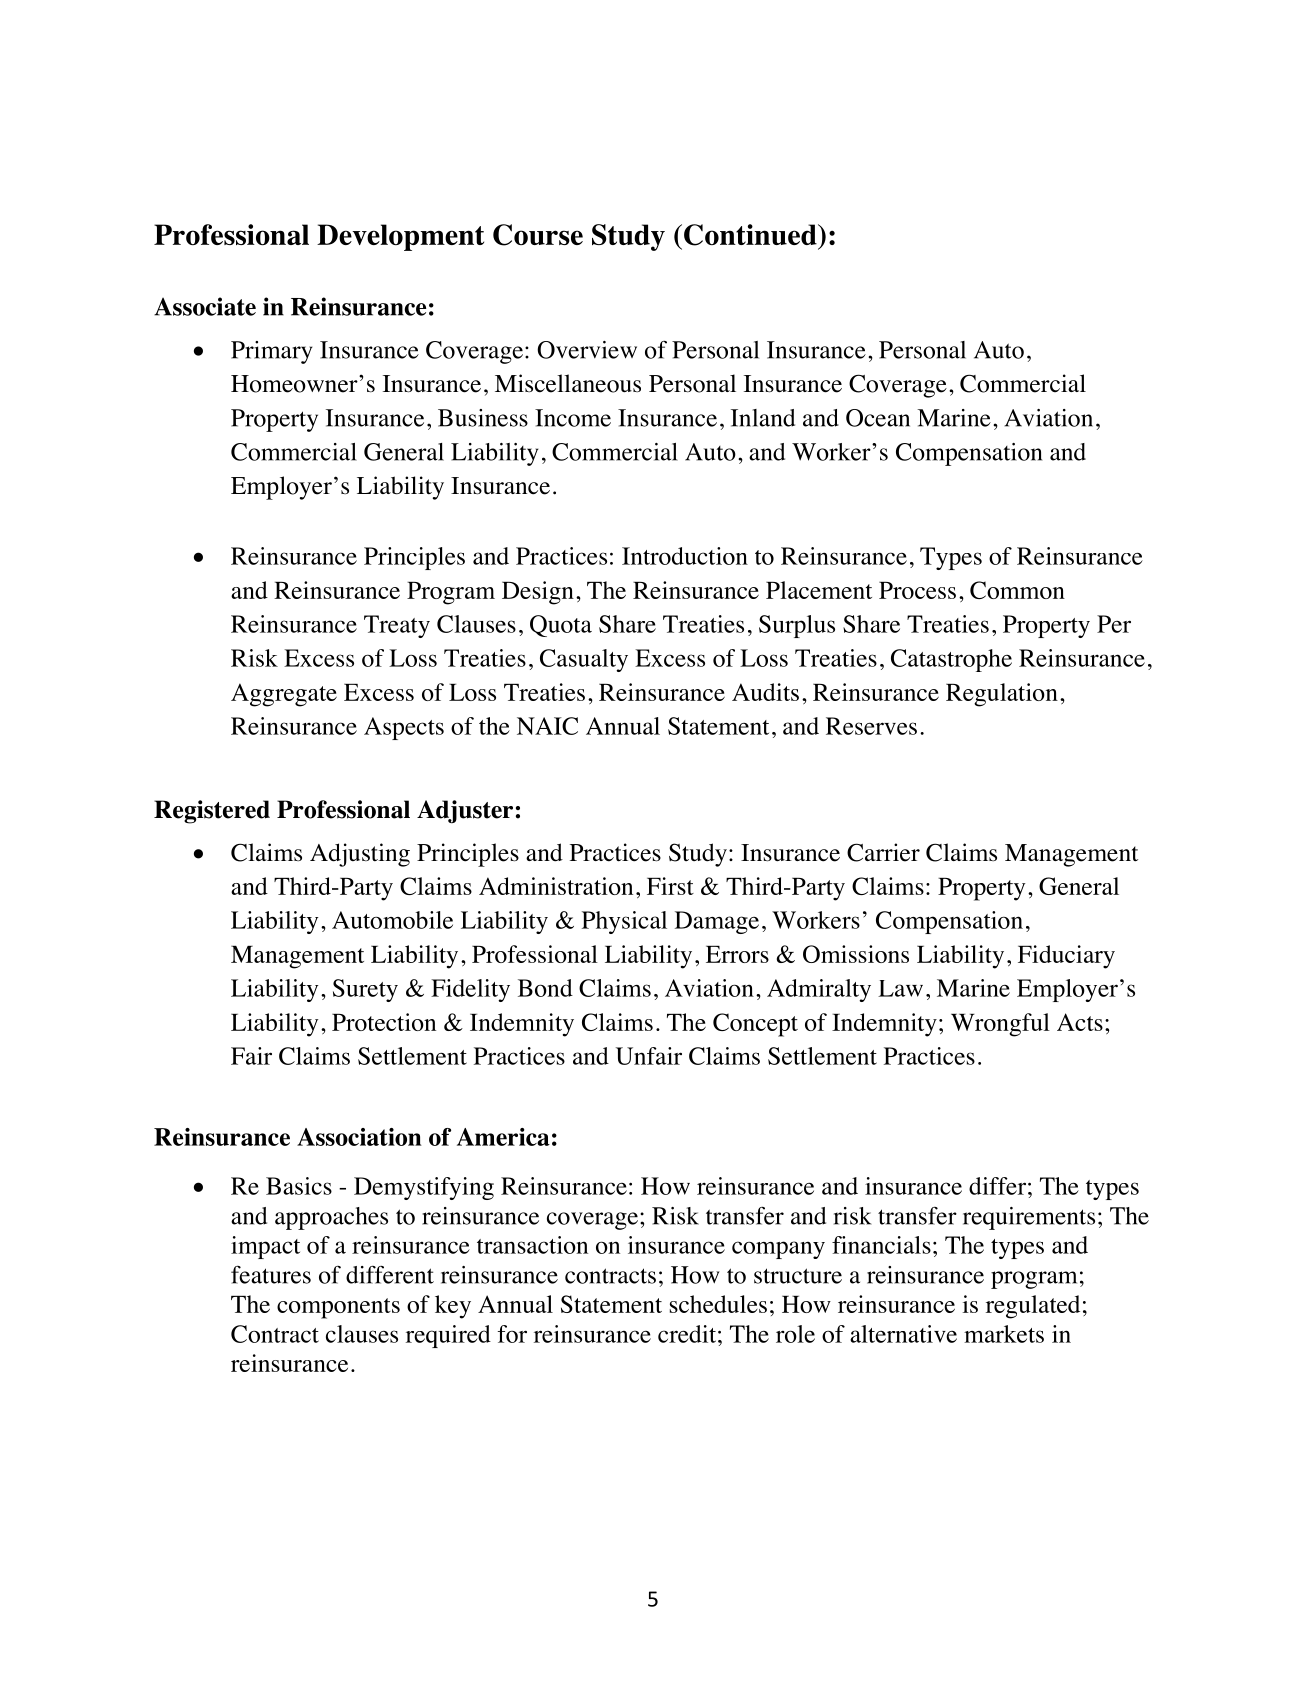  Describe the element at coordinates (900, 988) in the page. I see `Law` at that location.
